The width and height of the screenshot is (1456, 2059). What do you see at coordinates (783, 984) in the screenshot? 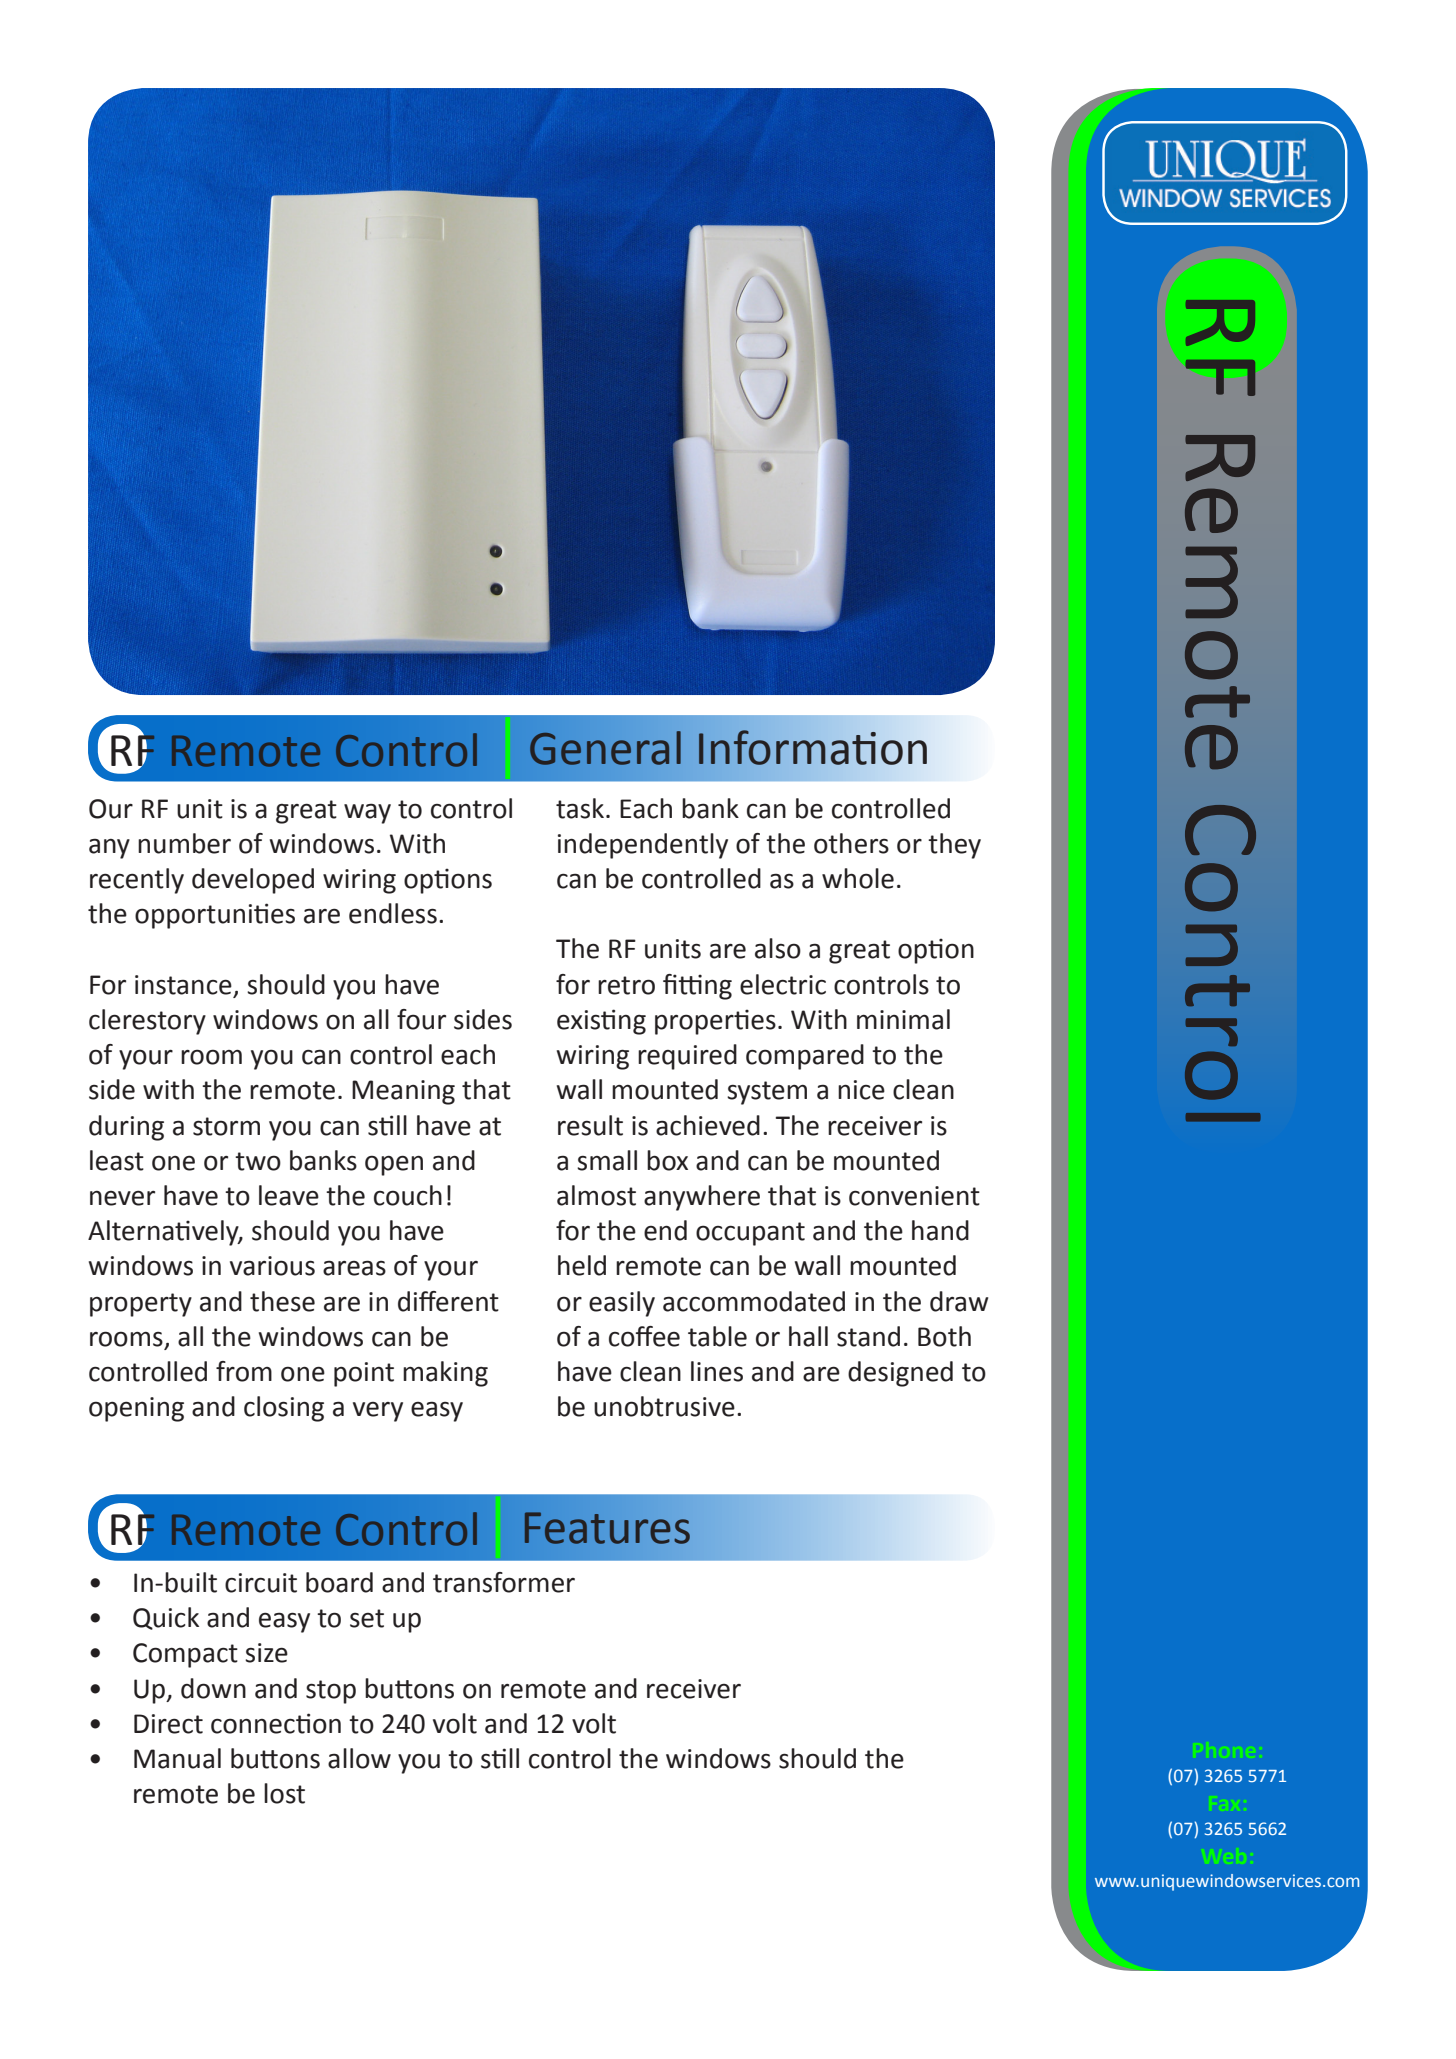
I see `electric` at bounding box center [783, 984].
